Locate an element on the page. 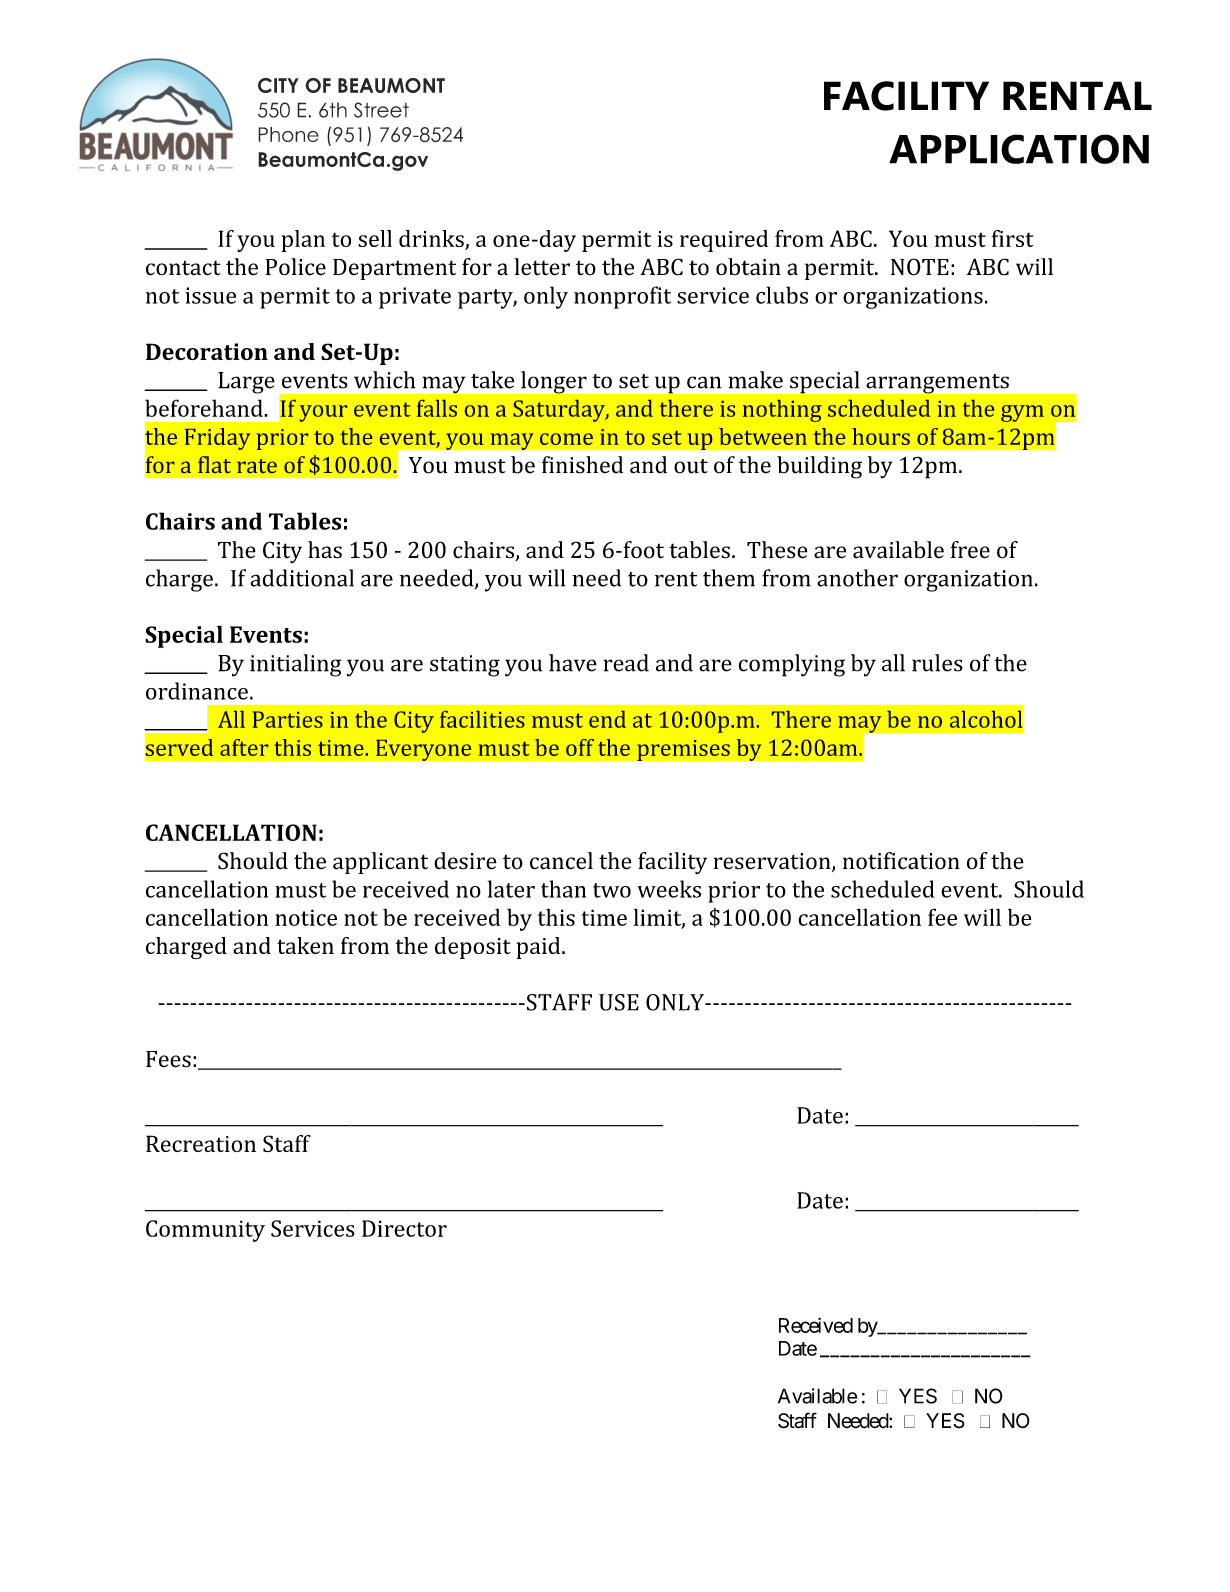  Parties is located at coordinates (287, 719).
